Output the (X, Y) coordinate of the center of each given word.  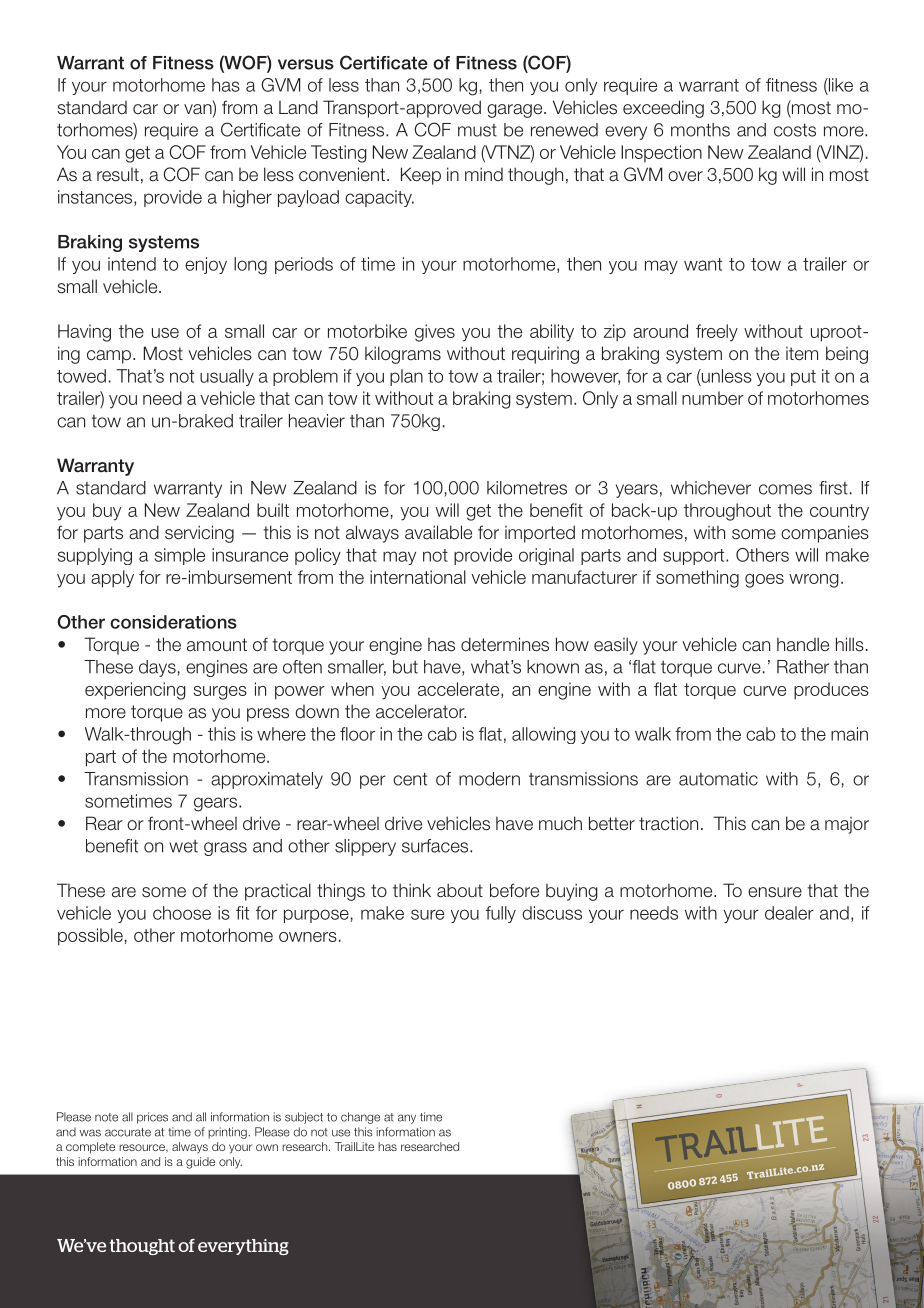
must (477, 130)
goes (764, 581)
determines (505, 644)
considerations (173, 622)
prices (152, 1118)
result (118, 175)
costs (795, 130)
